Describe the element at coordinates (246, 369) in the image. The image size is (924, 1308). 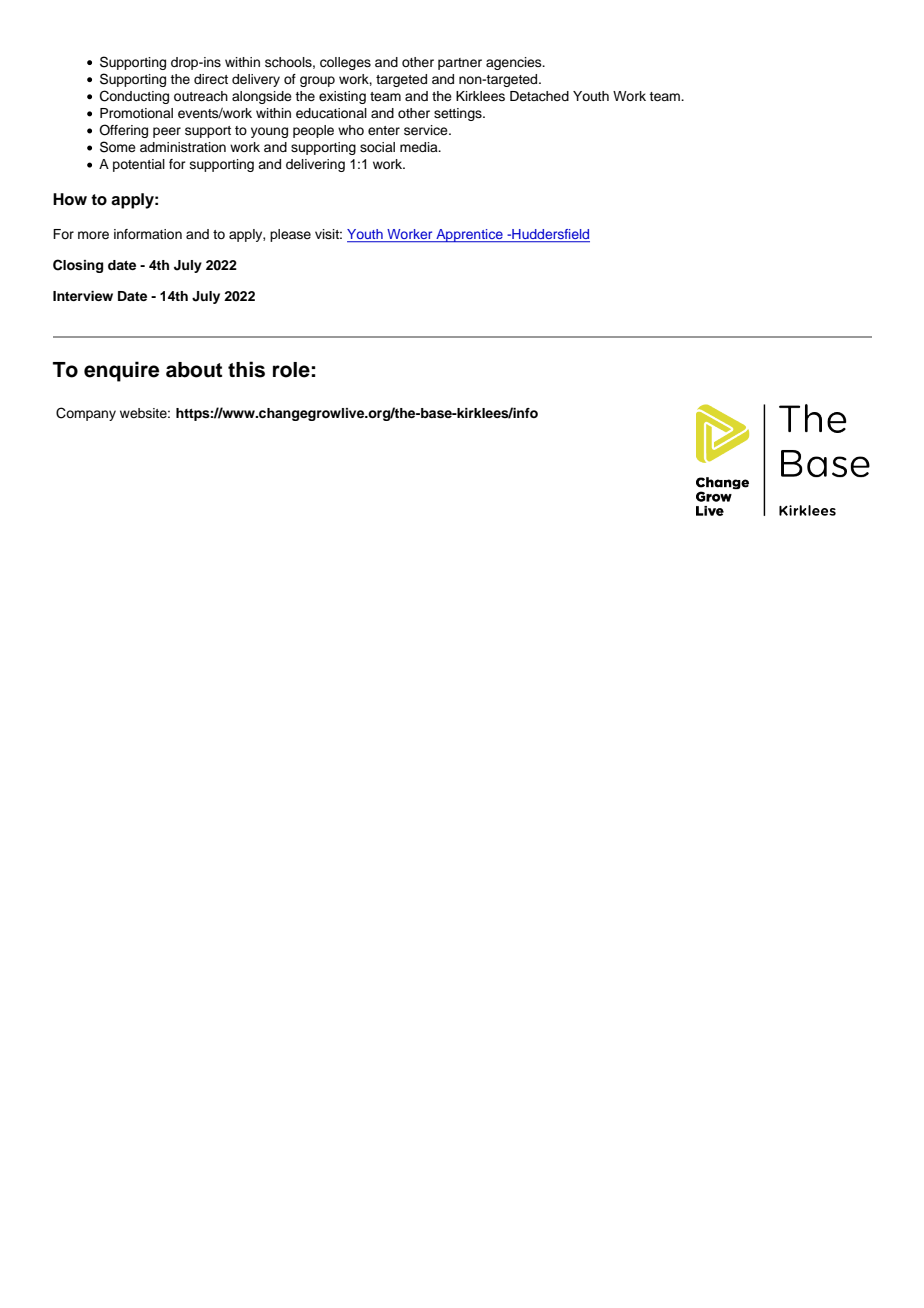
I see `this` at that location.
